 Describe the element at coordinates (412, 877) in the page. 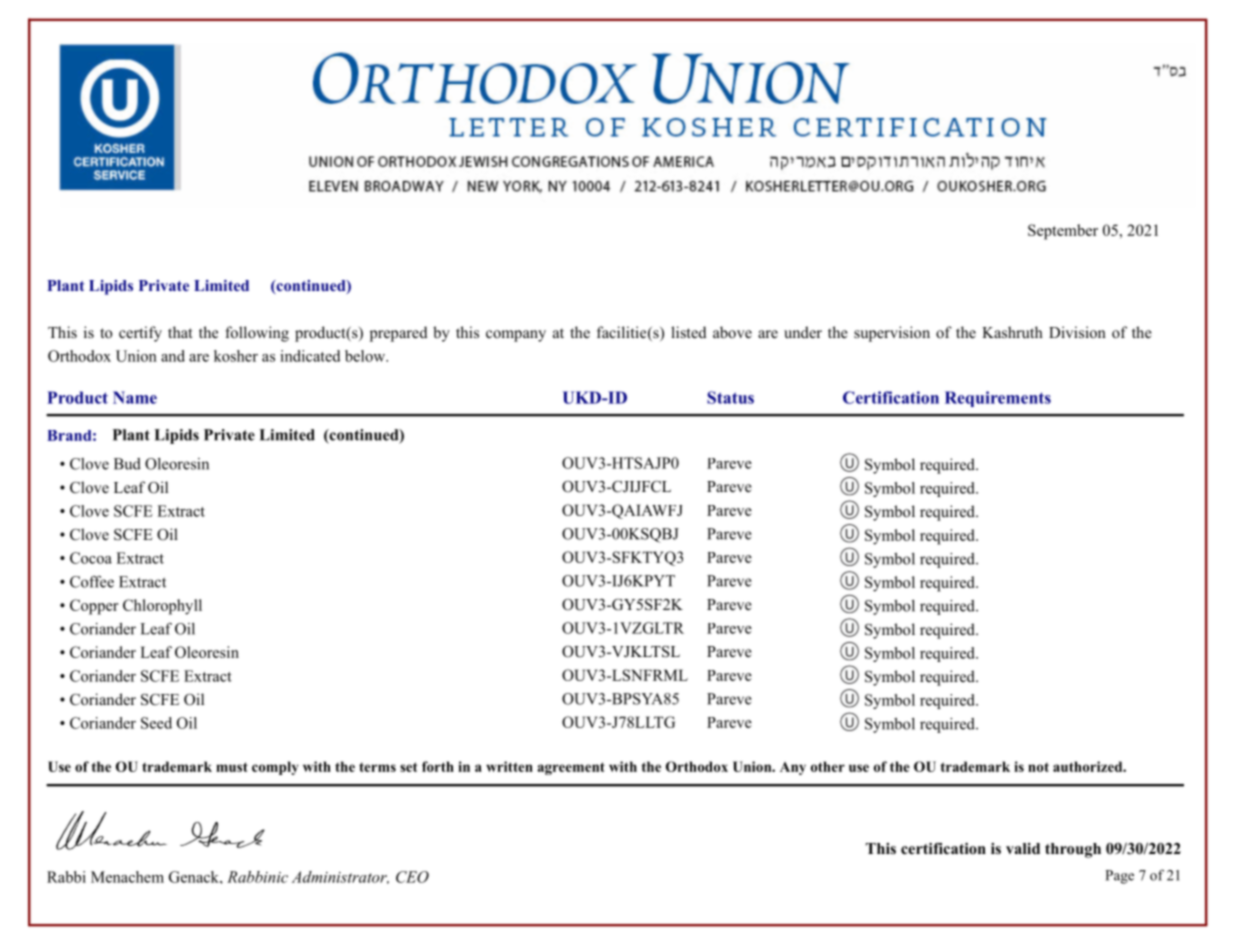

I see `CEO` at that location.
